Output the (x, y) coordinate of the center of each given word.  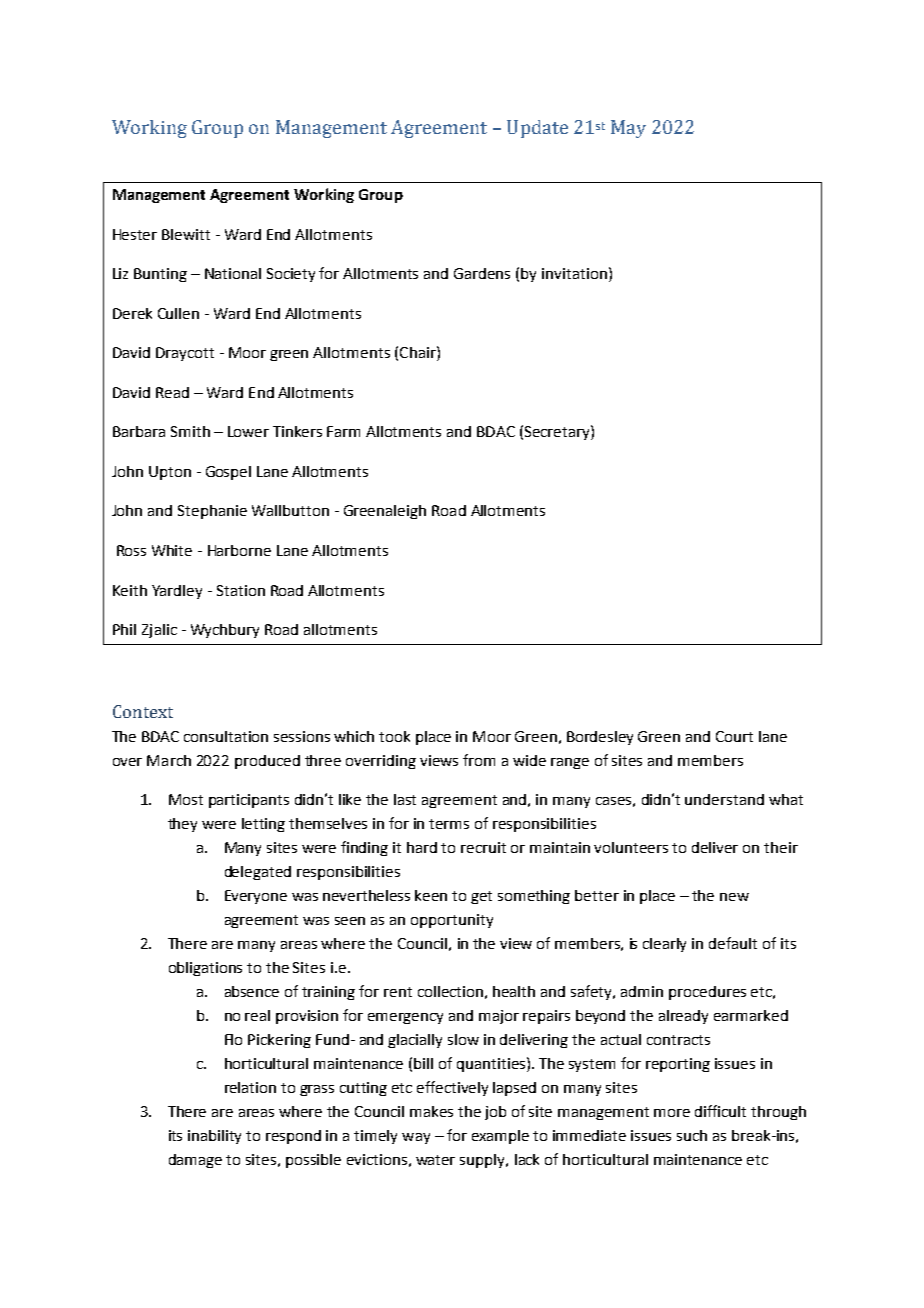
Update (537, 129)
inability (214, 1137)
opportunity (452, 921)
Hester (135, 234)
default (733, 943)
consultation (226, 736)
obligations (205, 969)
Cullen (178, 313)
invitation (574, 273)
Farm (343, 431)
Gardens (482, 273)
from (479, 760)
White (172, 550)
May (628, 129)
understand (724, 799)
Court (734, 736)
